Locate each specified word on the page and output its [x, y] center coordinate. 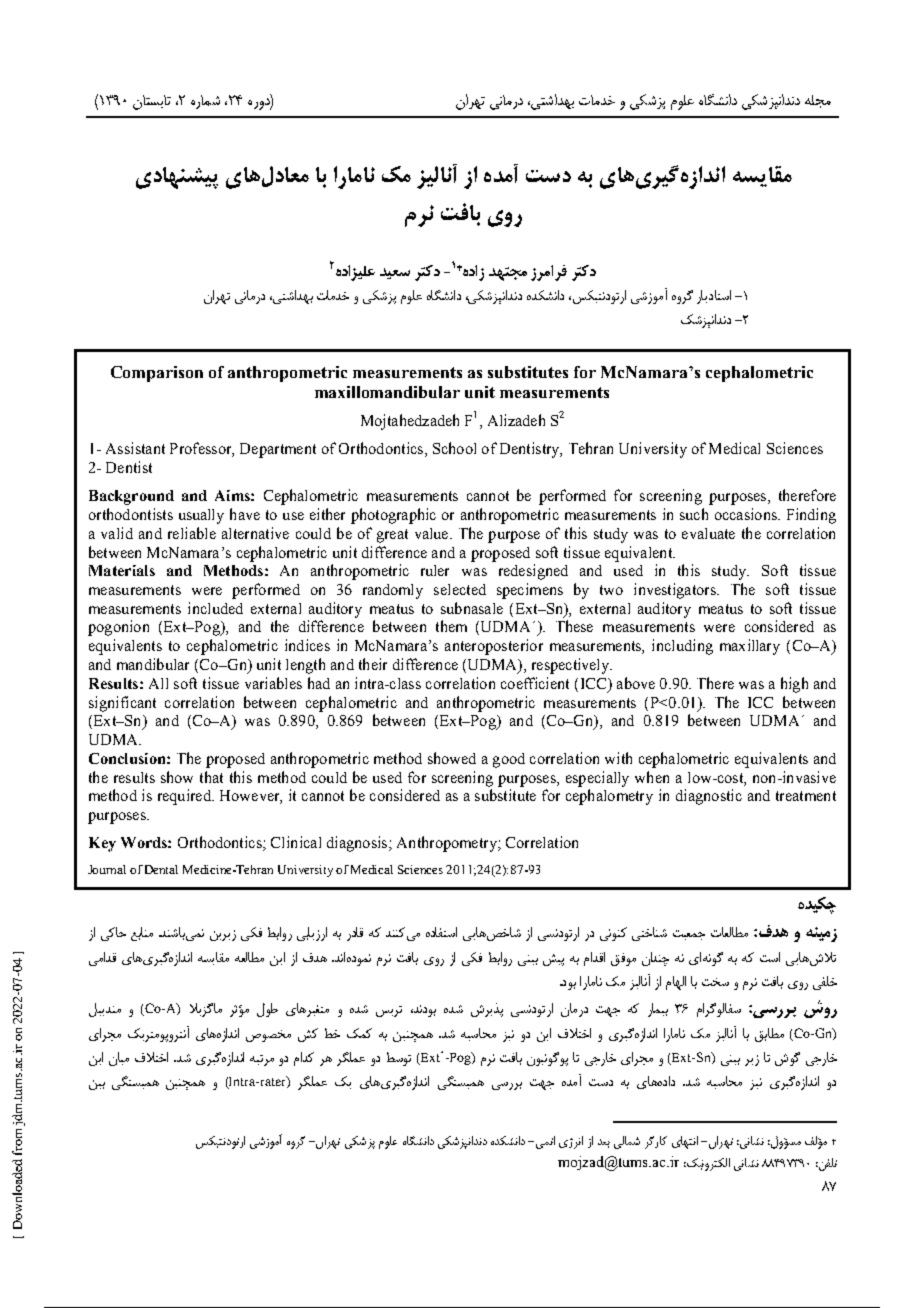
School [454, 448]
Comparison [157, 374]
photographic [393, 516]
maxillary [750, 647]
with [618, 758]
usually [201, 516]
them [451, 626]
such [694, 514]
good [509, 760]
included [215, 608]
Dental [161, 869]
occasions [747, 514]
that [211, 777]
